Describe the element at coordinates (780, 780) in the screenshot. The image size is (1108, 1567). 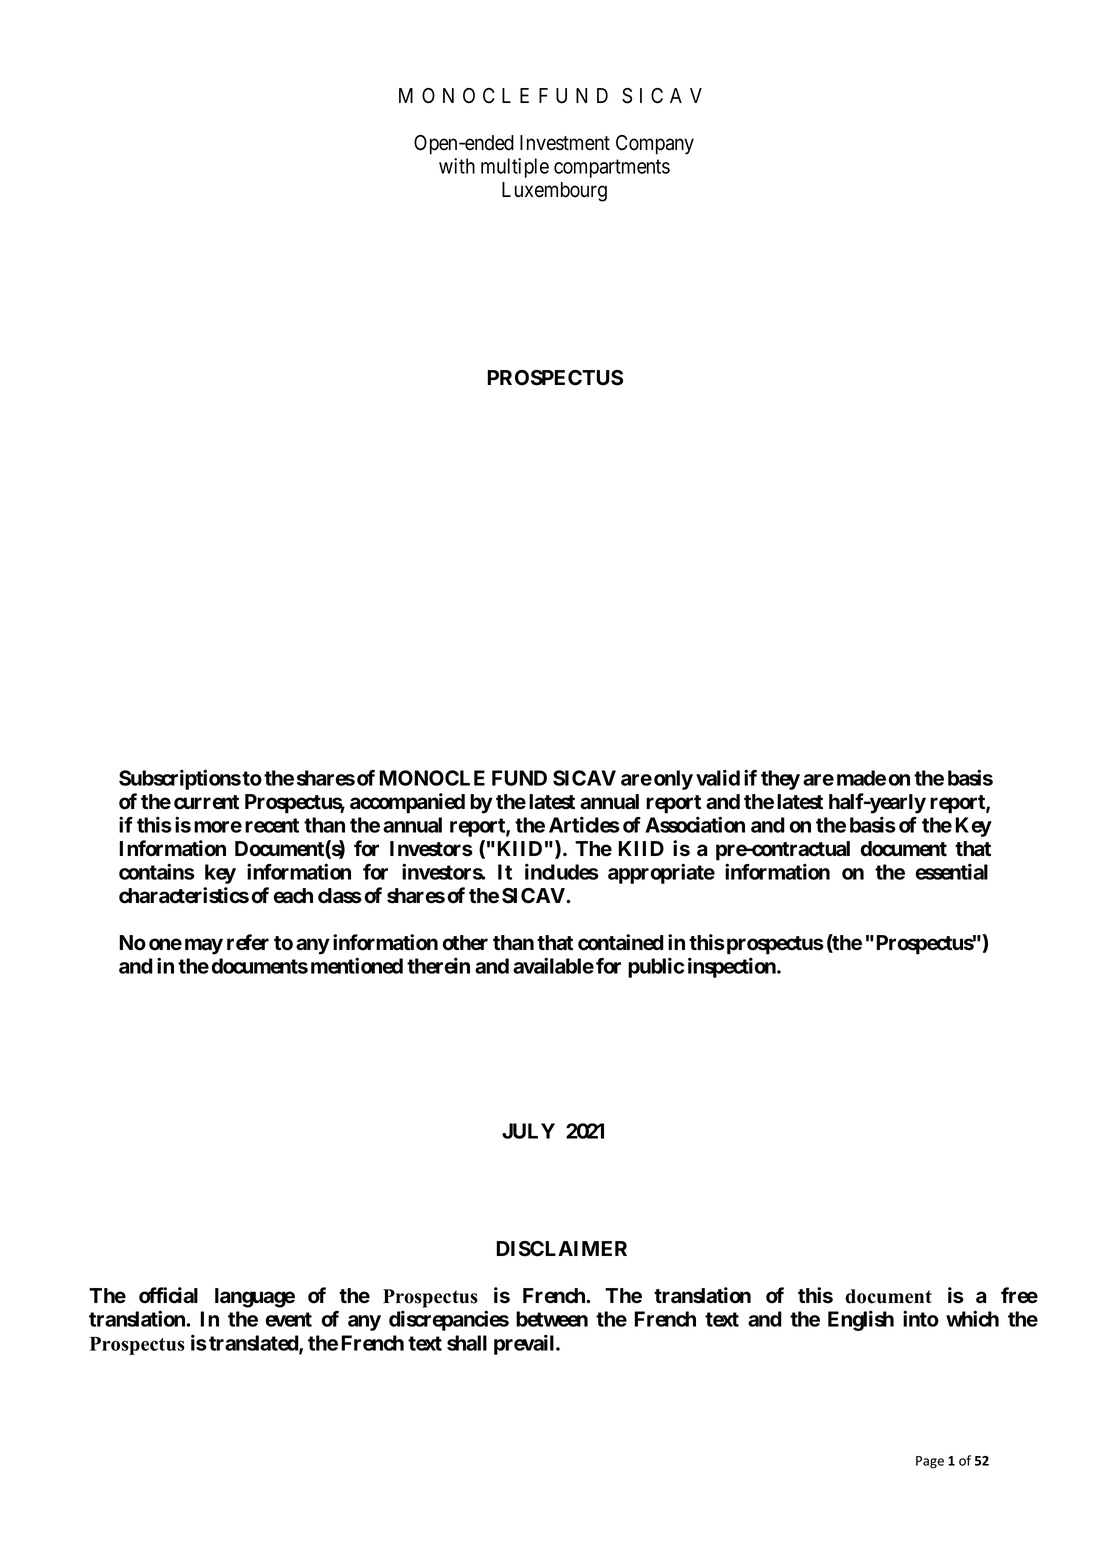
I see `they` at that location.
